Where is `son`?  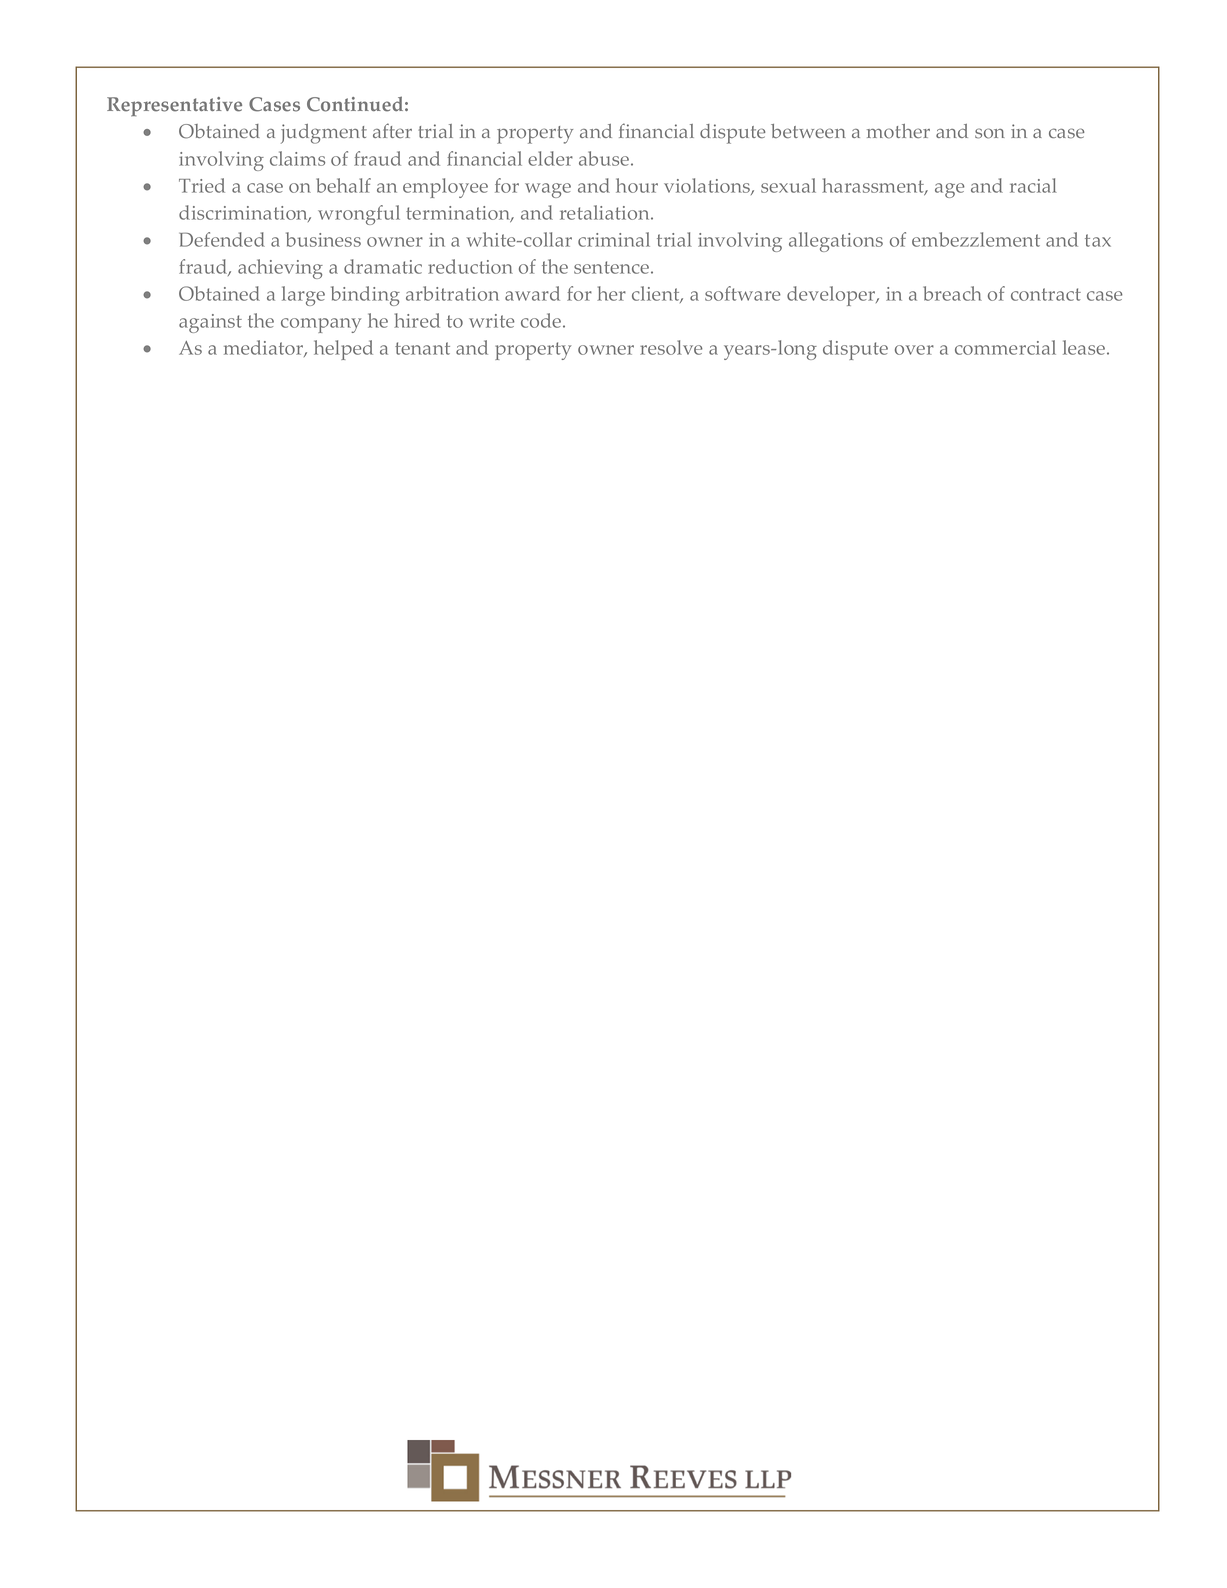 son is located at coordinates (990, 133).
